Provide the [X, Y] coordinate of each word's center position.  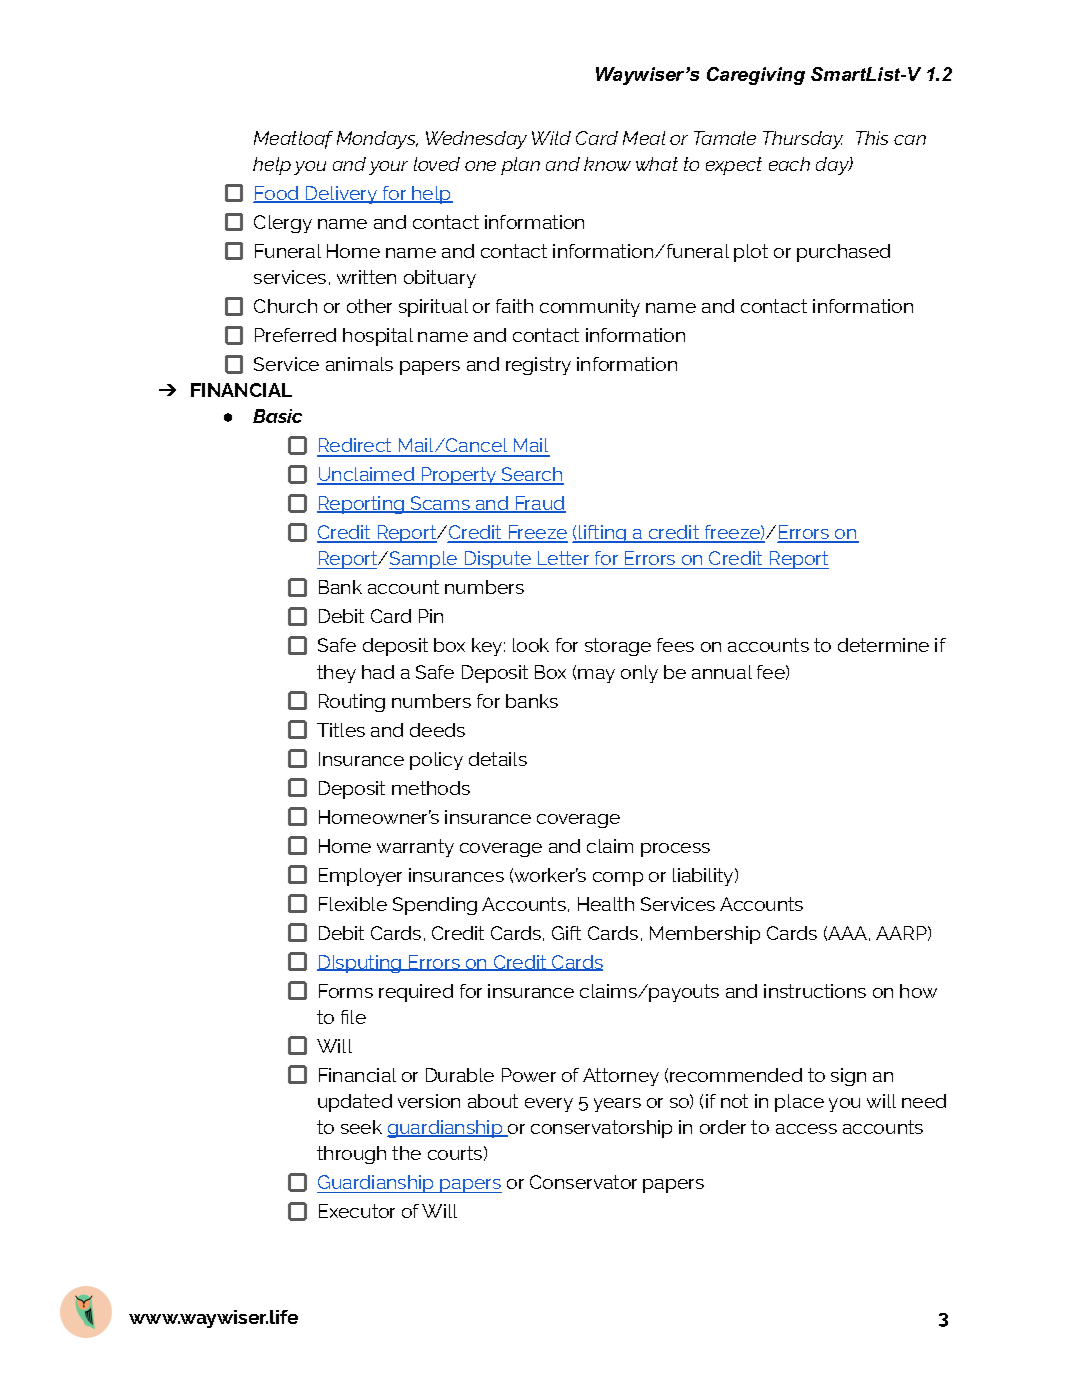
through [351, 1155]
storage [618, 647]
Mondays [377, 140]
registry [538, 366]
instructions [815, 991]
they [336, 674]
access [806, 1129]
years [617, 1105]
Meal [644, 138]
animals [359, 364]
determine [883, 645]
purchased [843, 253]
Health [606, 904]
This [872, 138]
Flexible [353, 904]
